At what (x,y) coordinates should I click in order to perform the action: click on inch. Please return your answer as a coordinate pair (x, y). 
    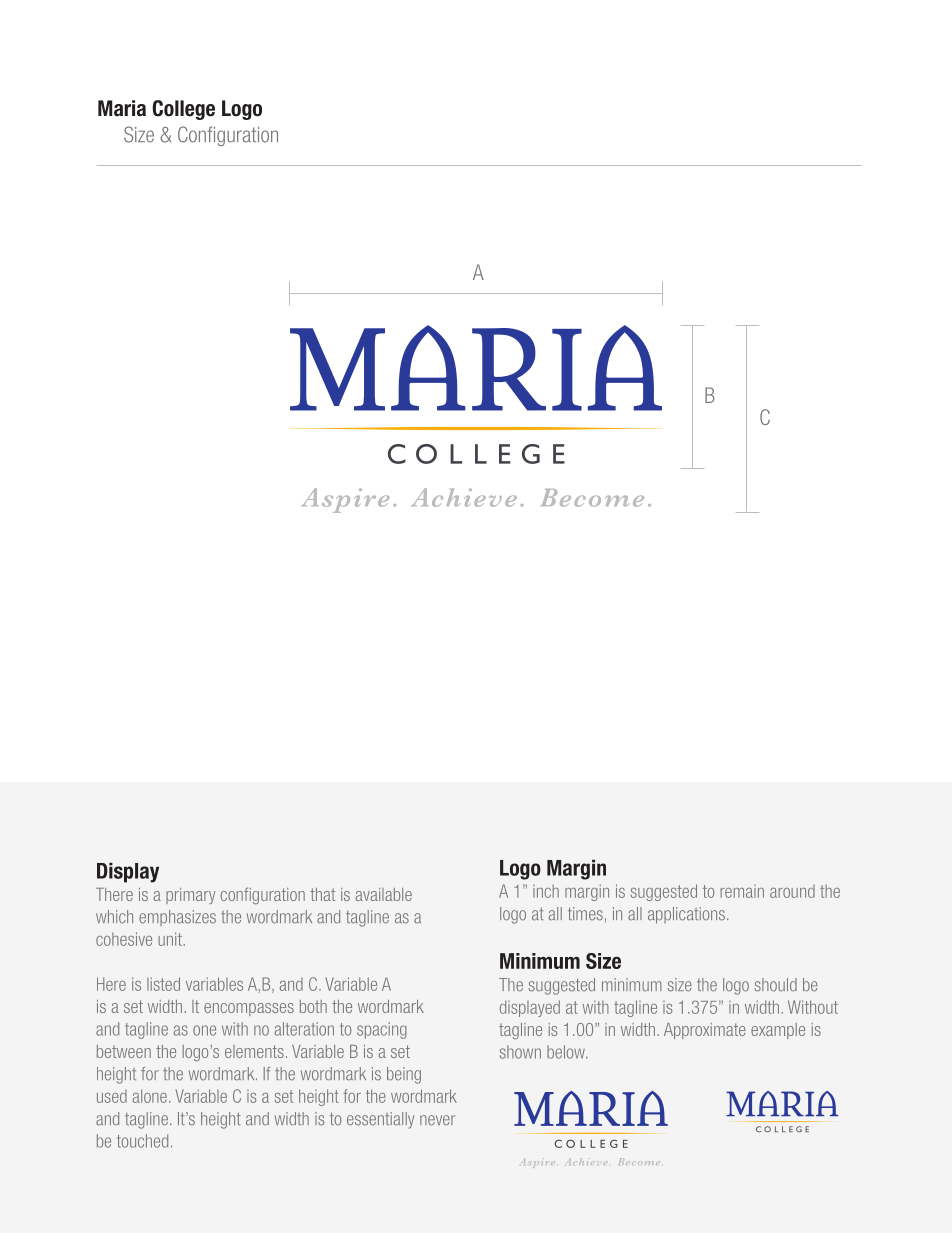
    Looking at the image, I should click on (546, 891).
